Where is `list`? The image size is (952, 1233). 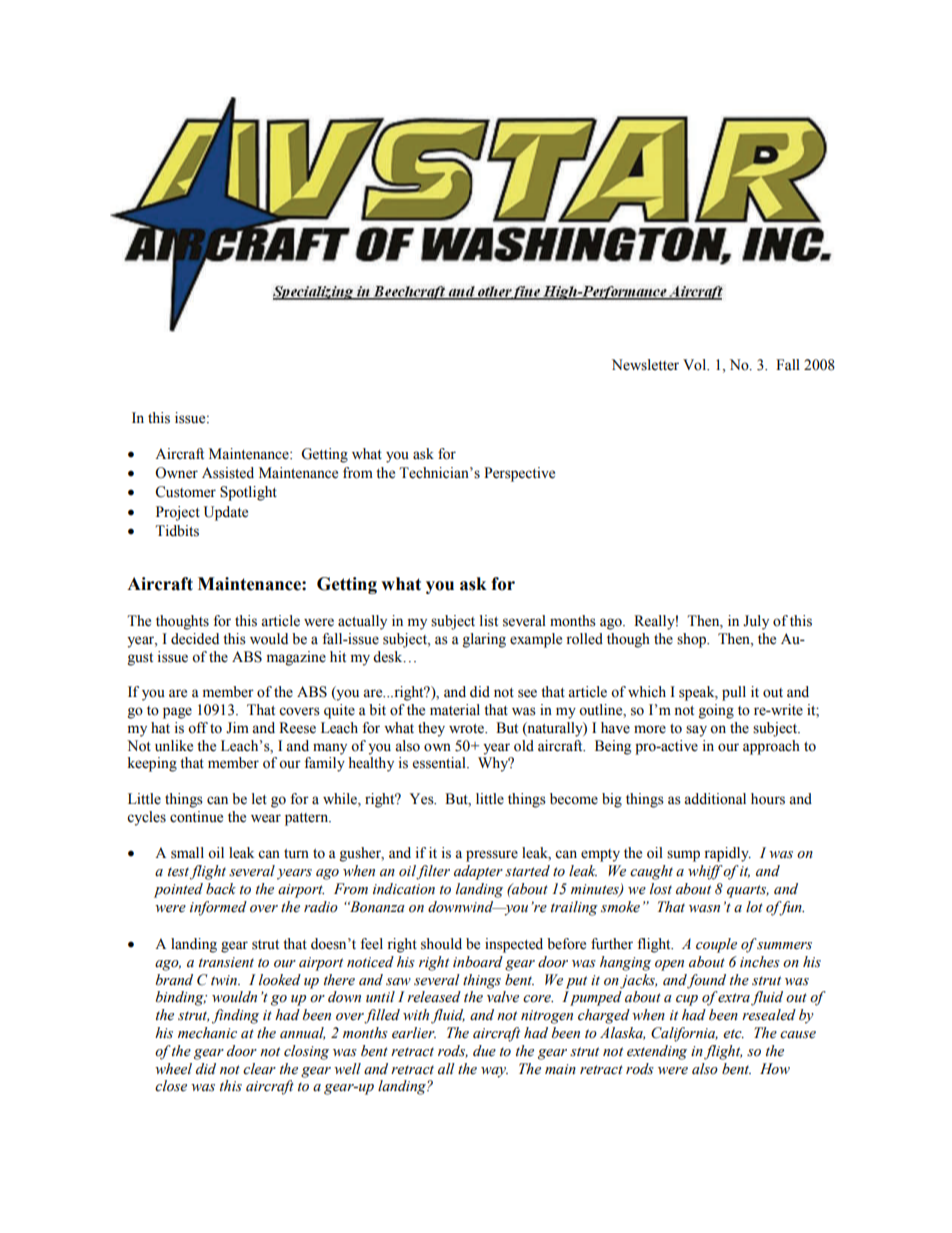 list is located at coordinates (489, 621).
